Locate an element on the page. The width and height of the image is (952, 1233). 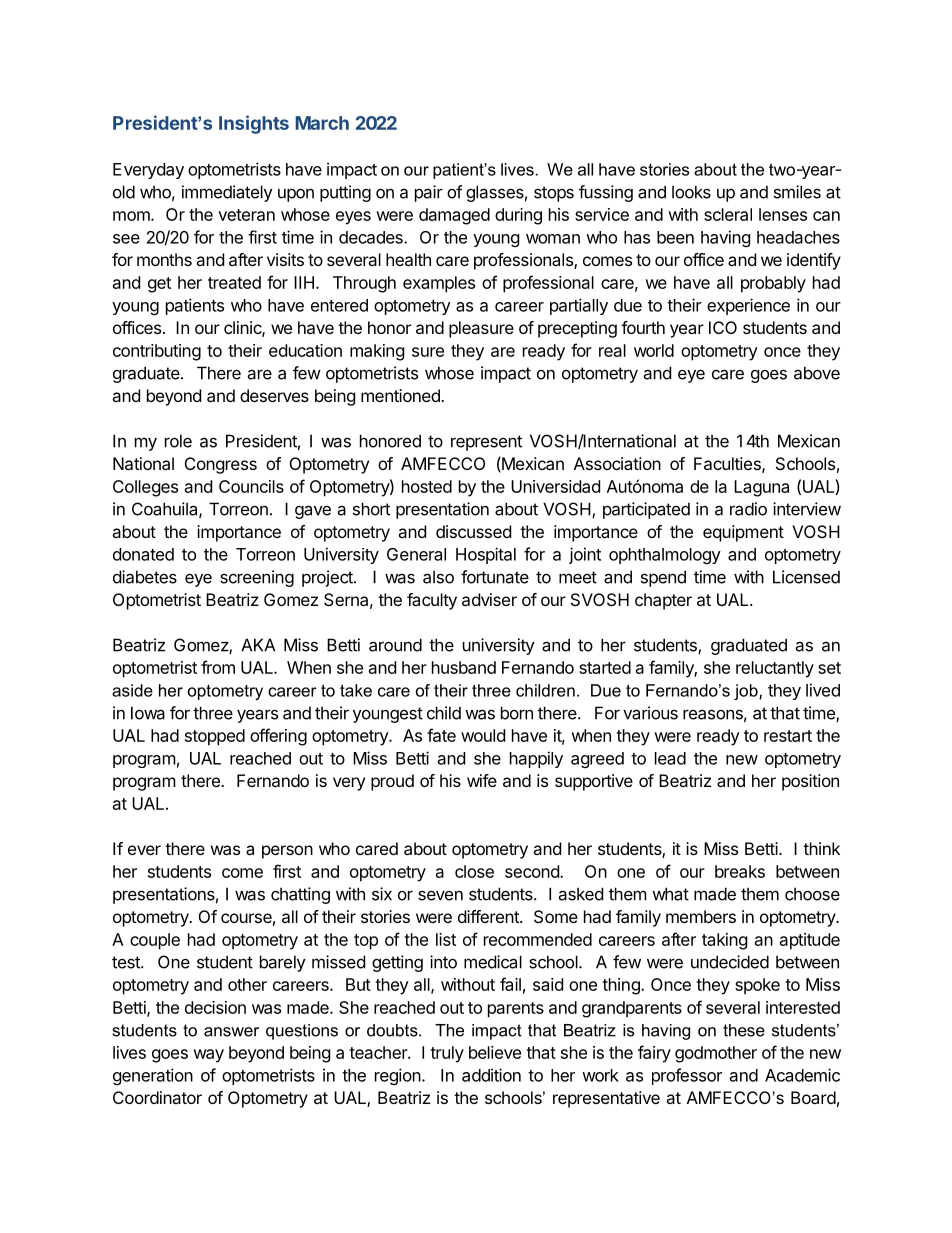
Insights is located at coordinates (254, 124).
